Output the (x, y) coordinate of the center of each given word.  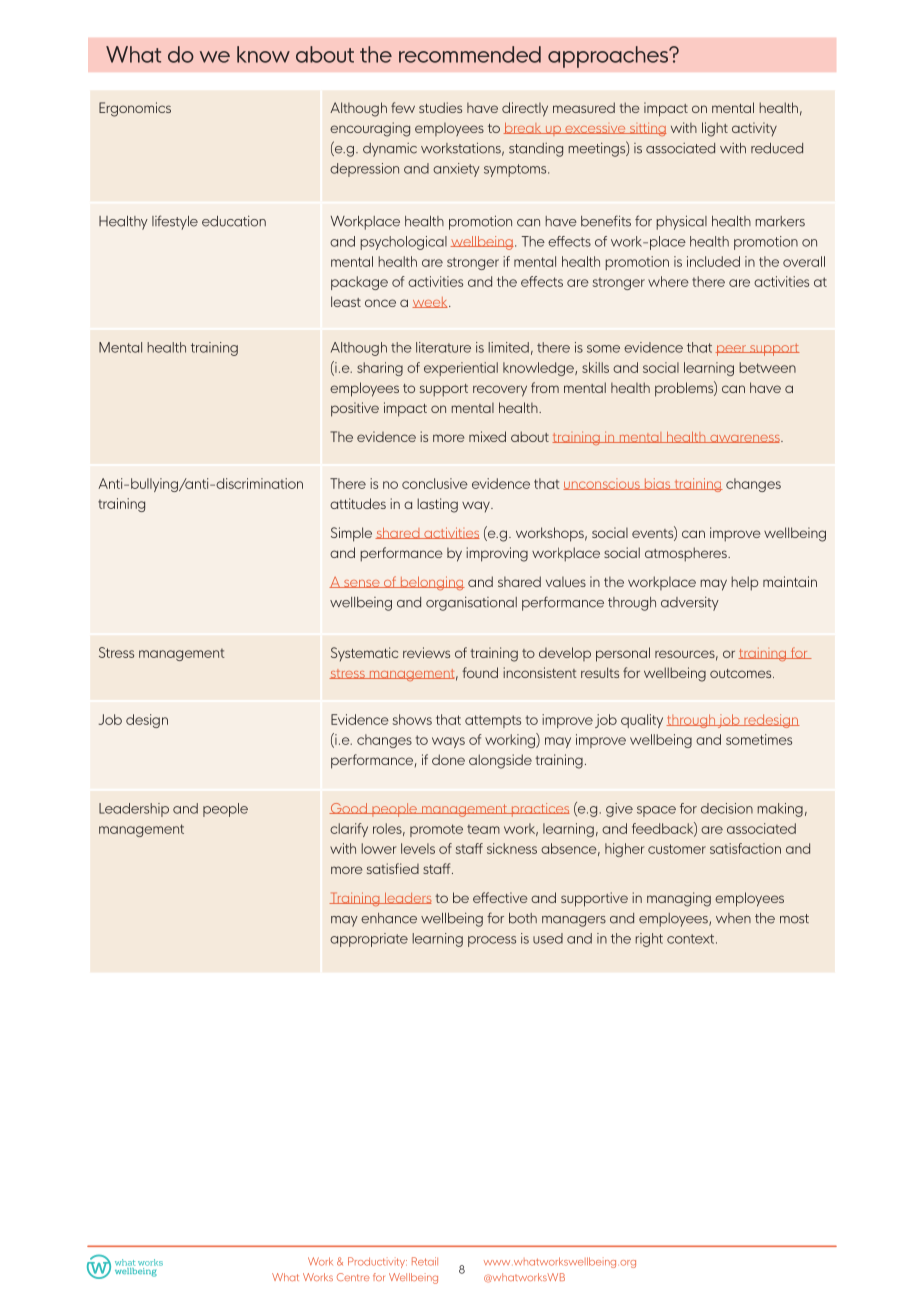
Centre (353, 1277)
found (480, 672)
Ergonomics (135, 109)
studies (440, 107)
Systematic (364, 654)
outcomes (742, 673)
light (715, 129)
